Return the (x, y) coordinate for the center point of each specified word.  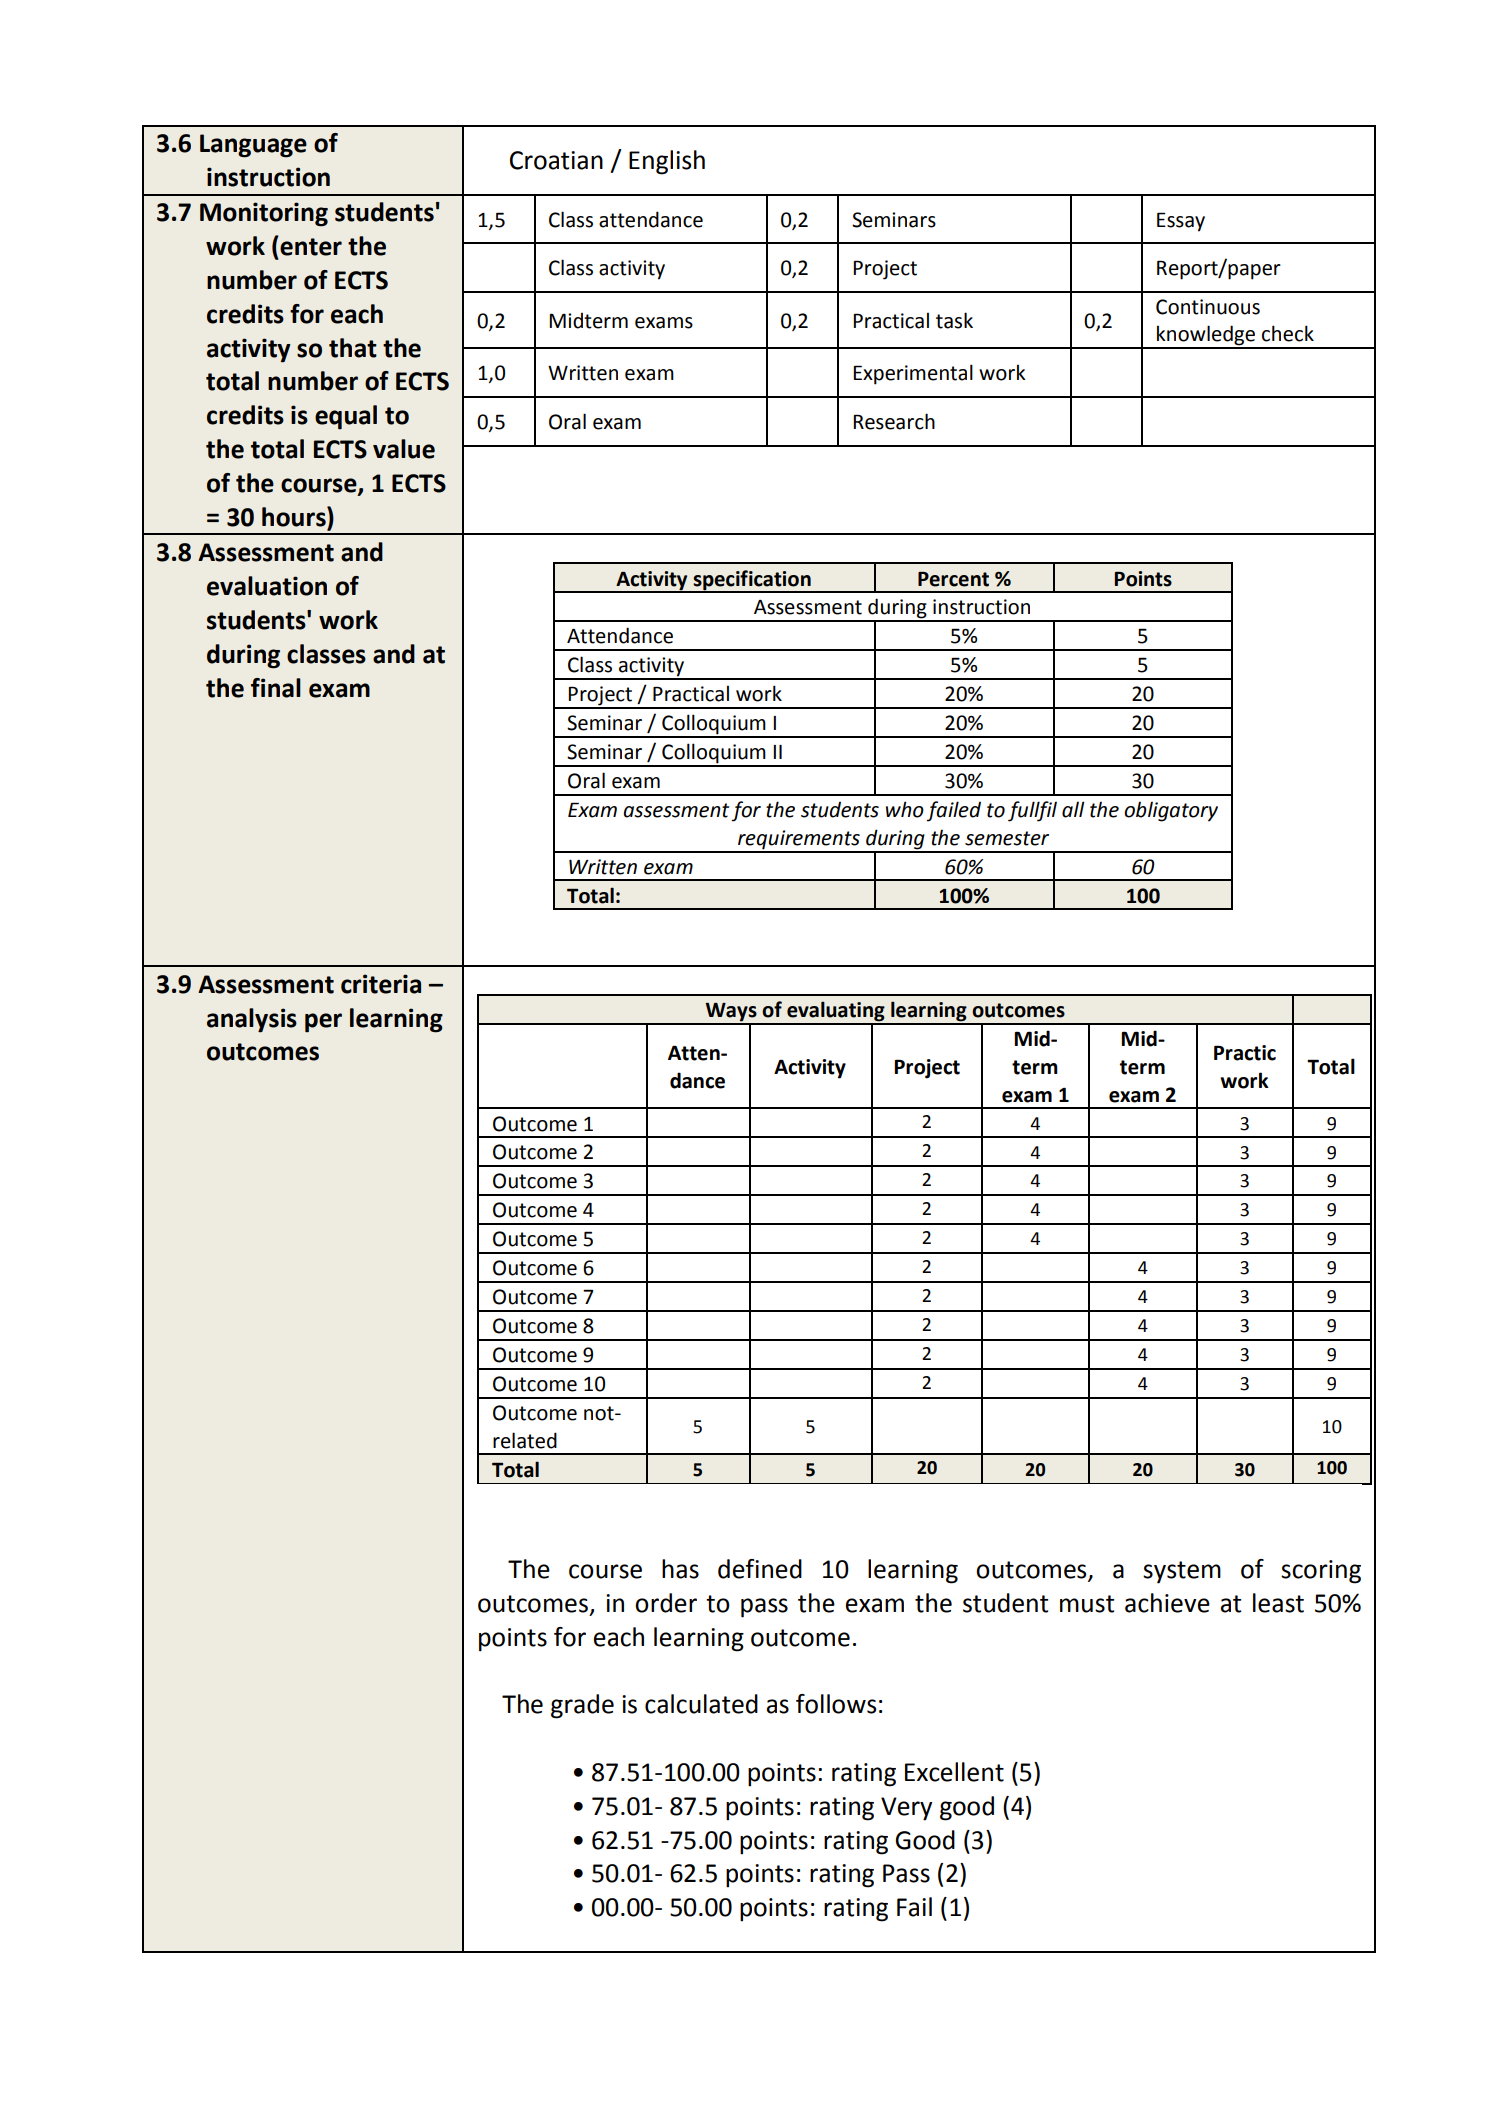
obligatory (1171, 811)
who (905, 809)
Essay (1181, 222)
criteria (381, 984)
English (667, 162)
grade (582, 1706)
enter (311, 247)
